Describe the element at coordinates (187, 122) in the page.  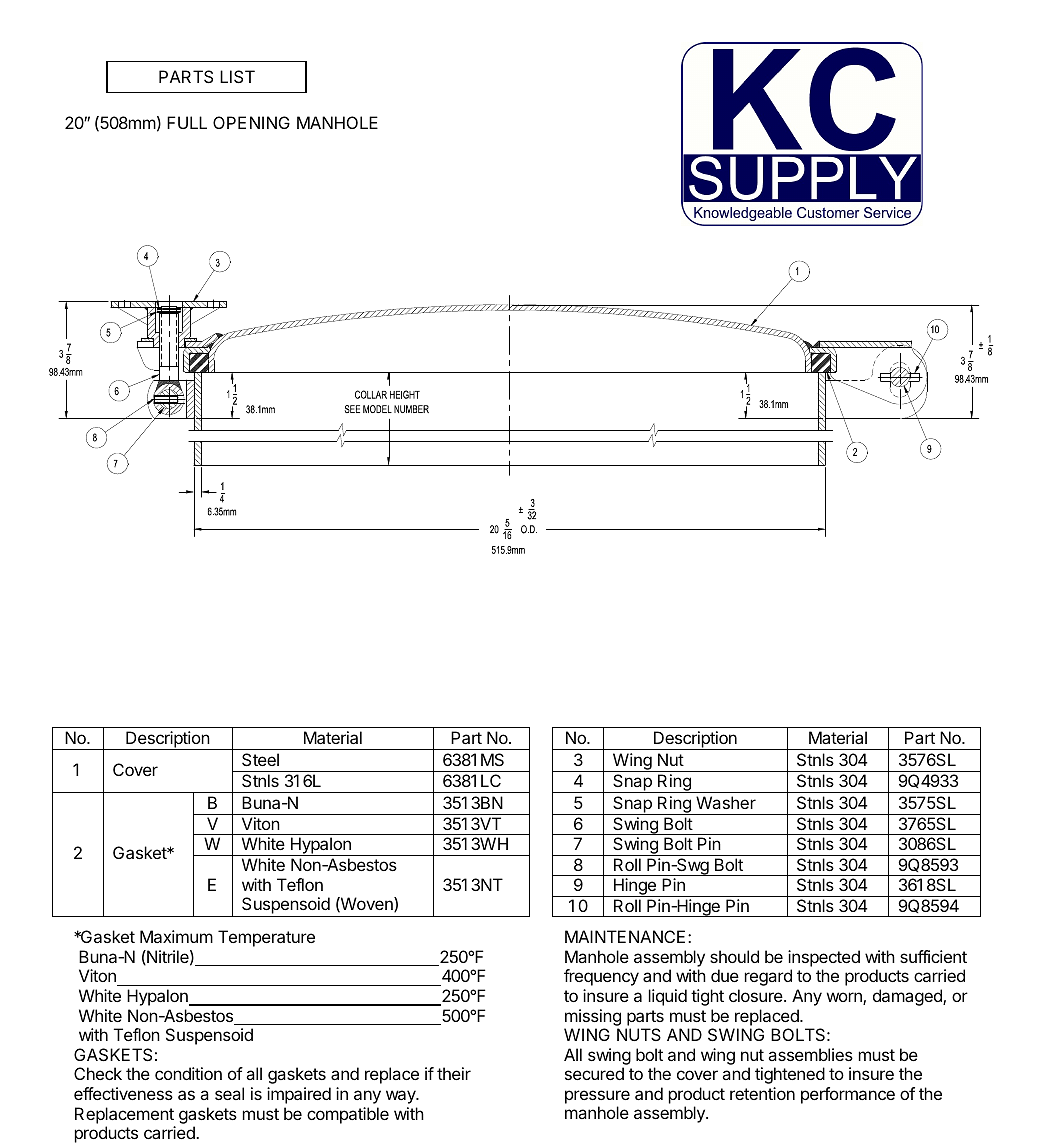
I see `FULL` at that location.
